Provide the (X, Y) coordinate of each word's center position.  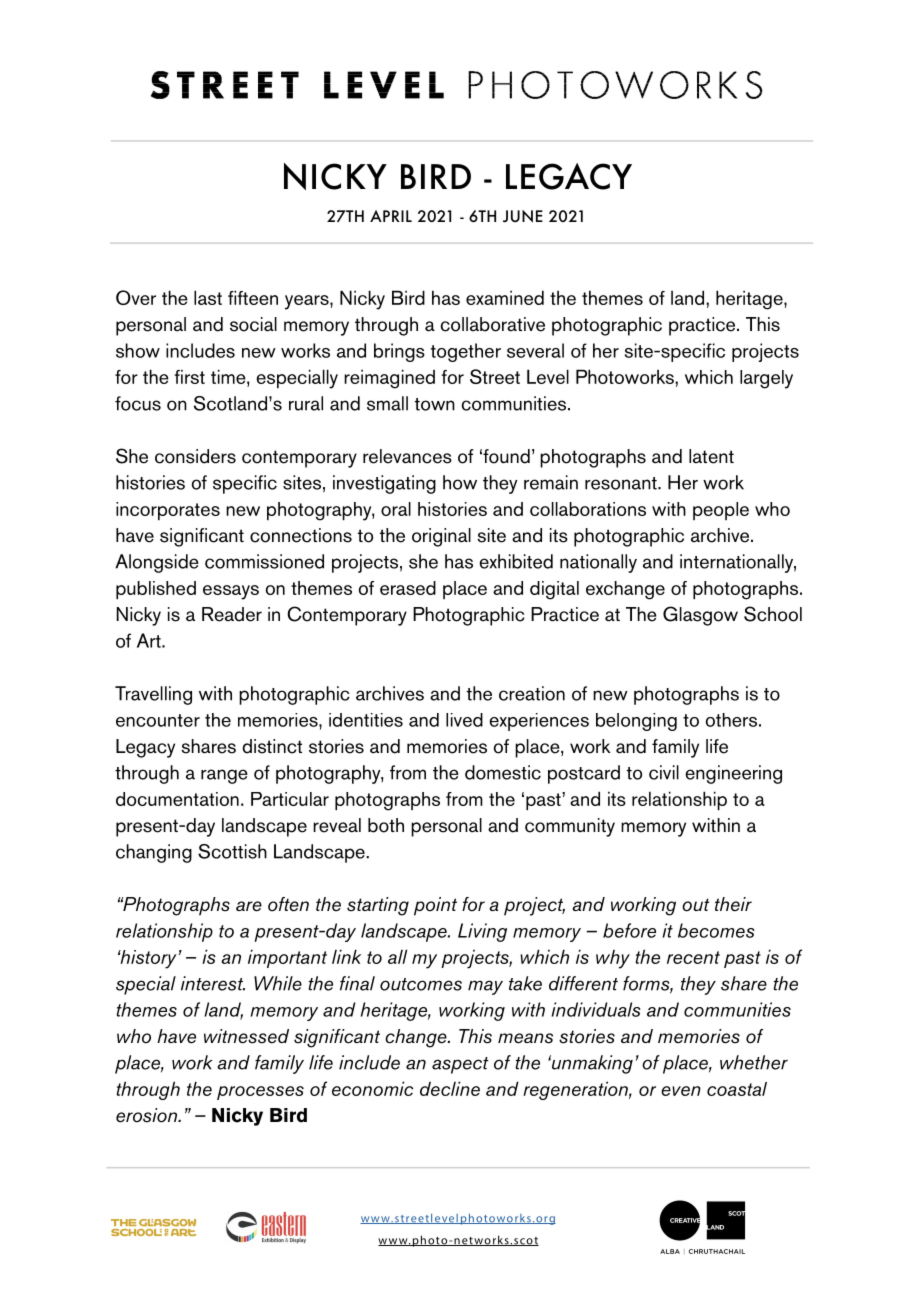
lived (464, 720)
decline (450, 1088)
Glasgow (700, 616)
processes (260, 1093)
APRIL (391, 216)
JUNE (523, 216)
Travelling (153, 695)
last (208, 297)
